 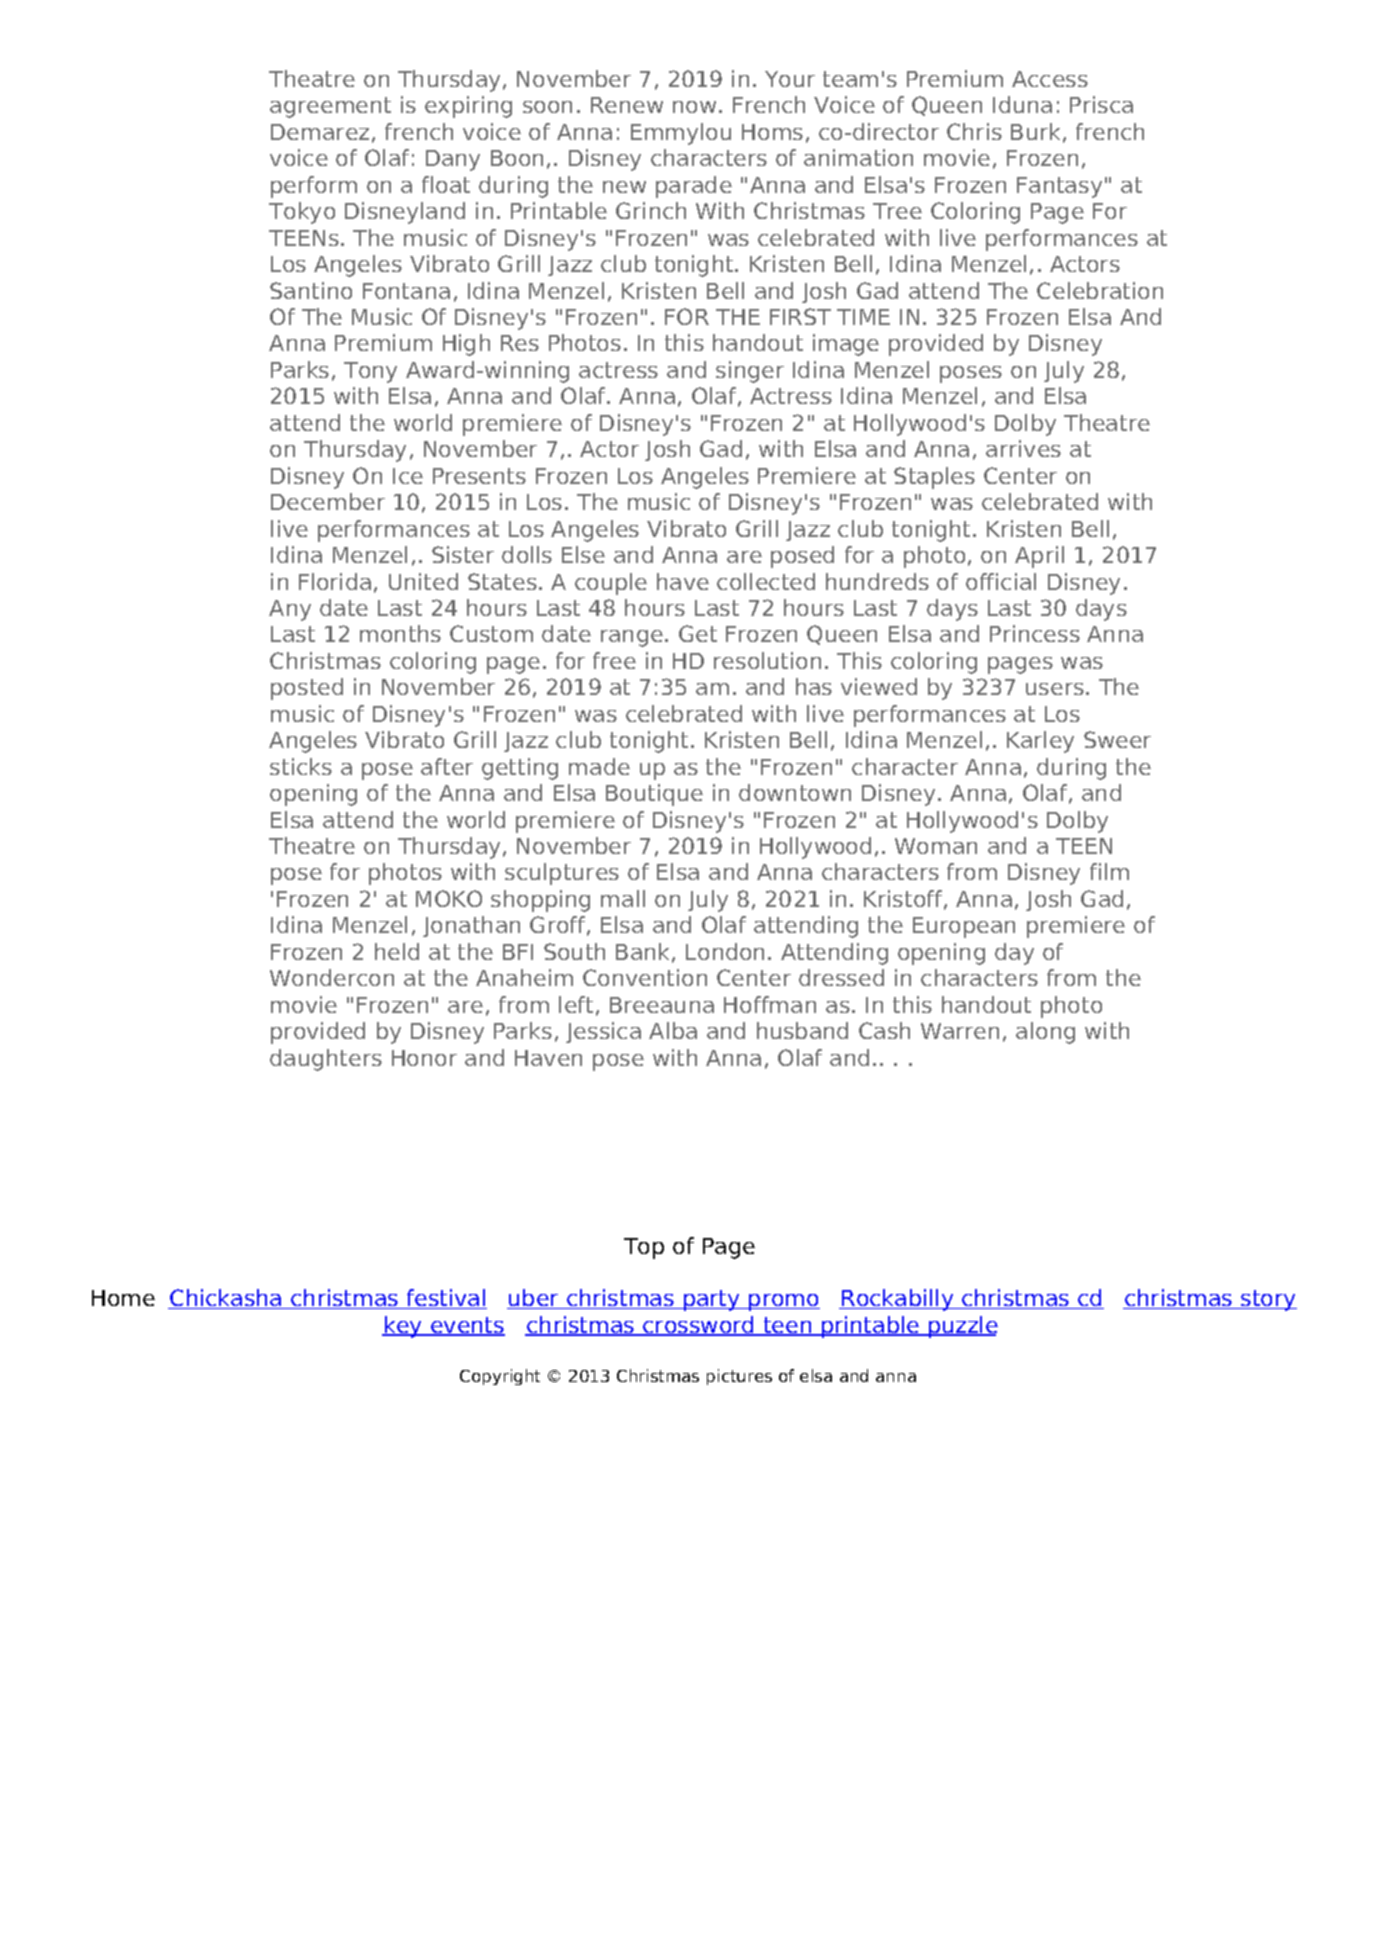 I want to click on held, so click(x=397, y=951).
